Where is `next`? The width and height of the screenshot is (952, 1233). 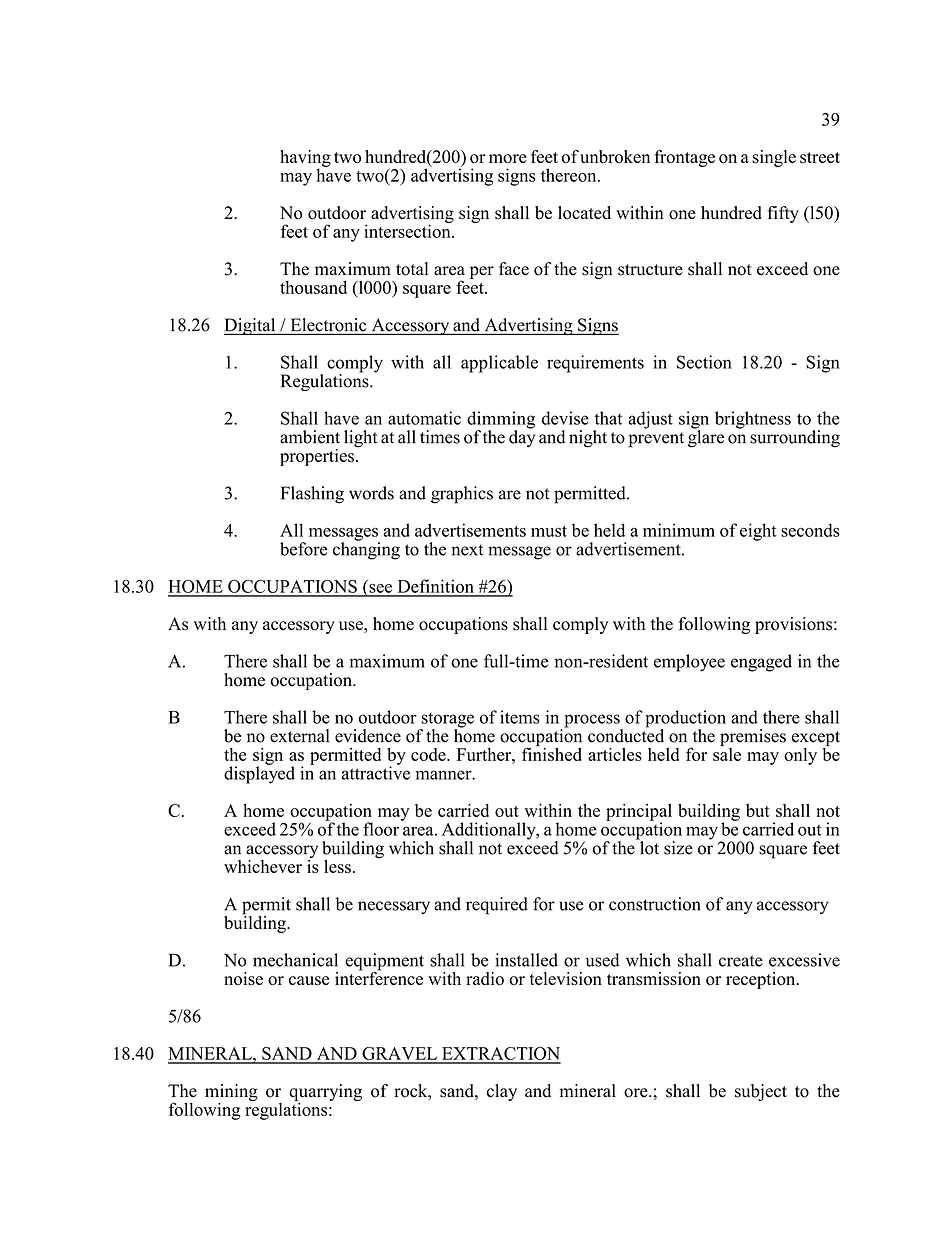 next is located at coordinates (467, 550).
